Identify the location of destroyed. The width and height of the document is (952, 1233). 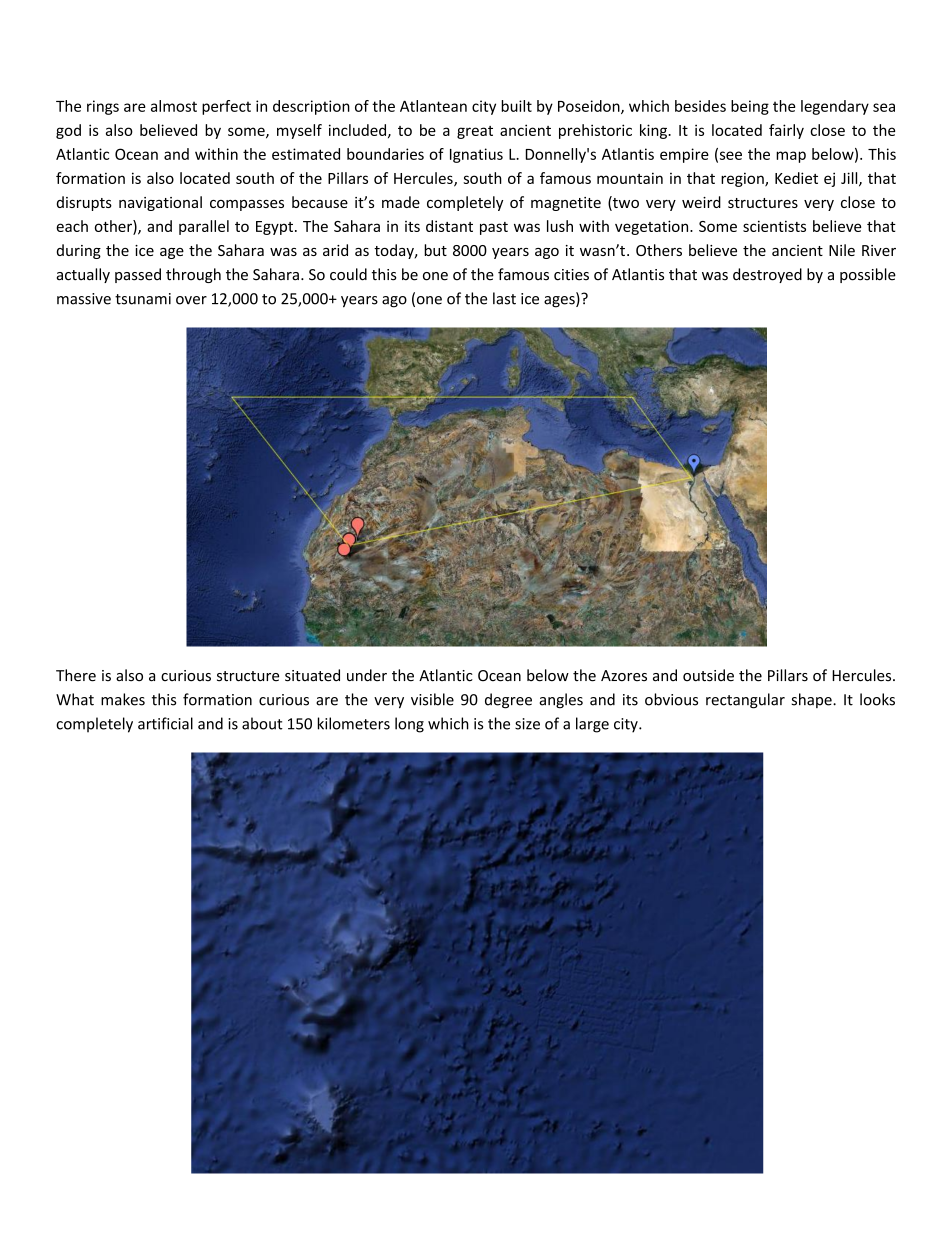
(767, 275).
